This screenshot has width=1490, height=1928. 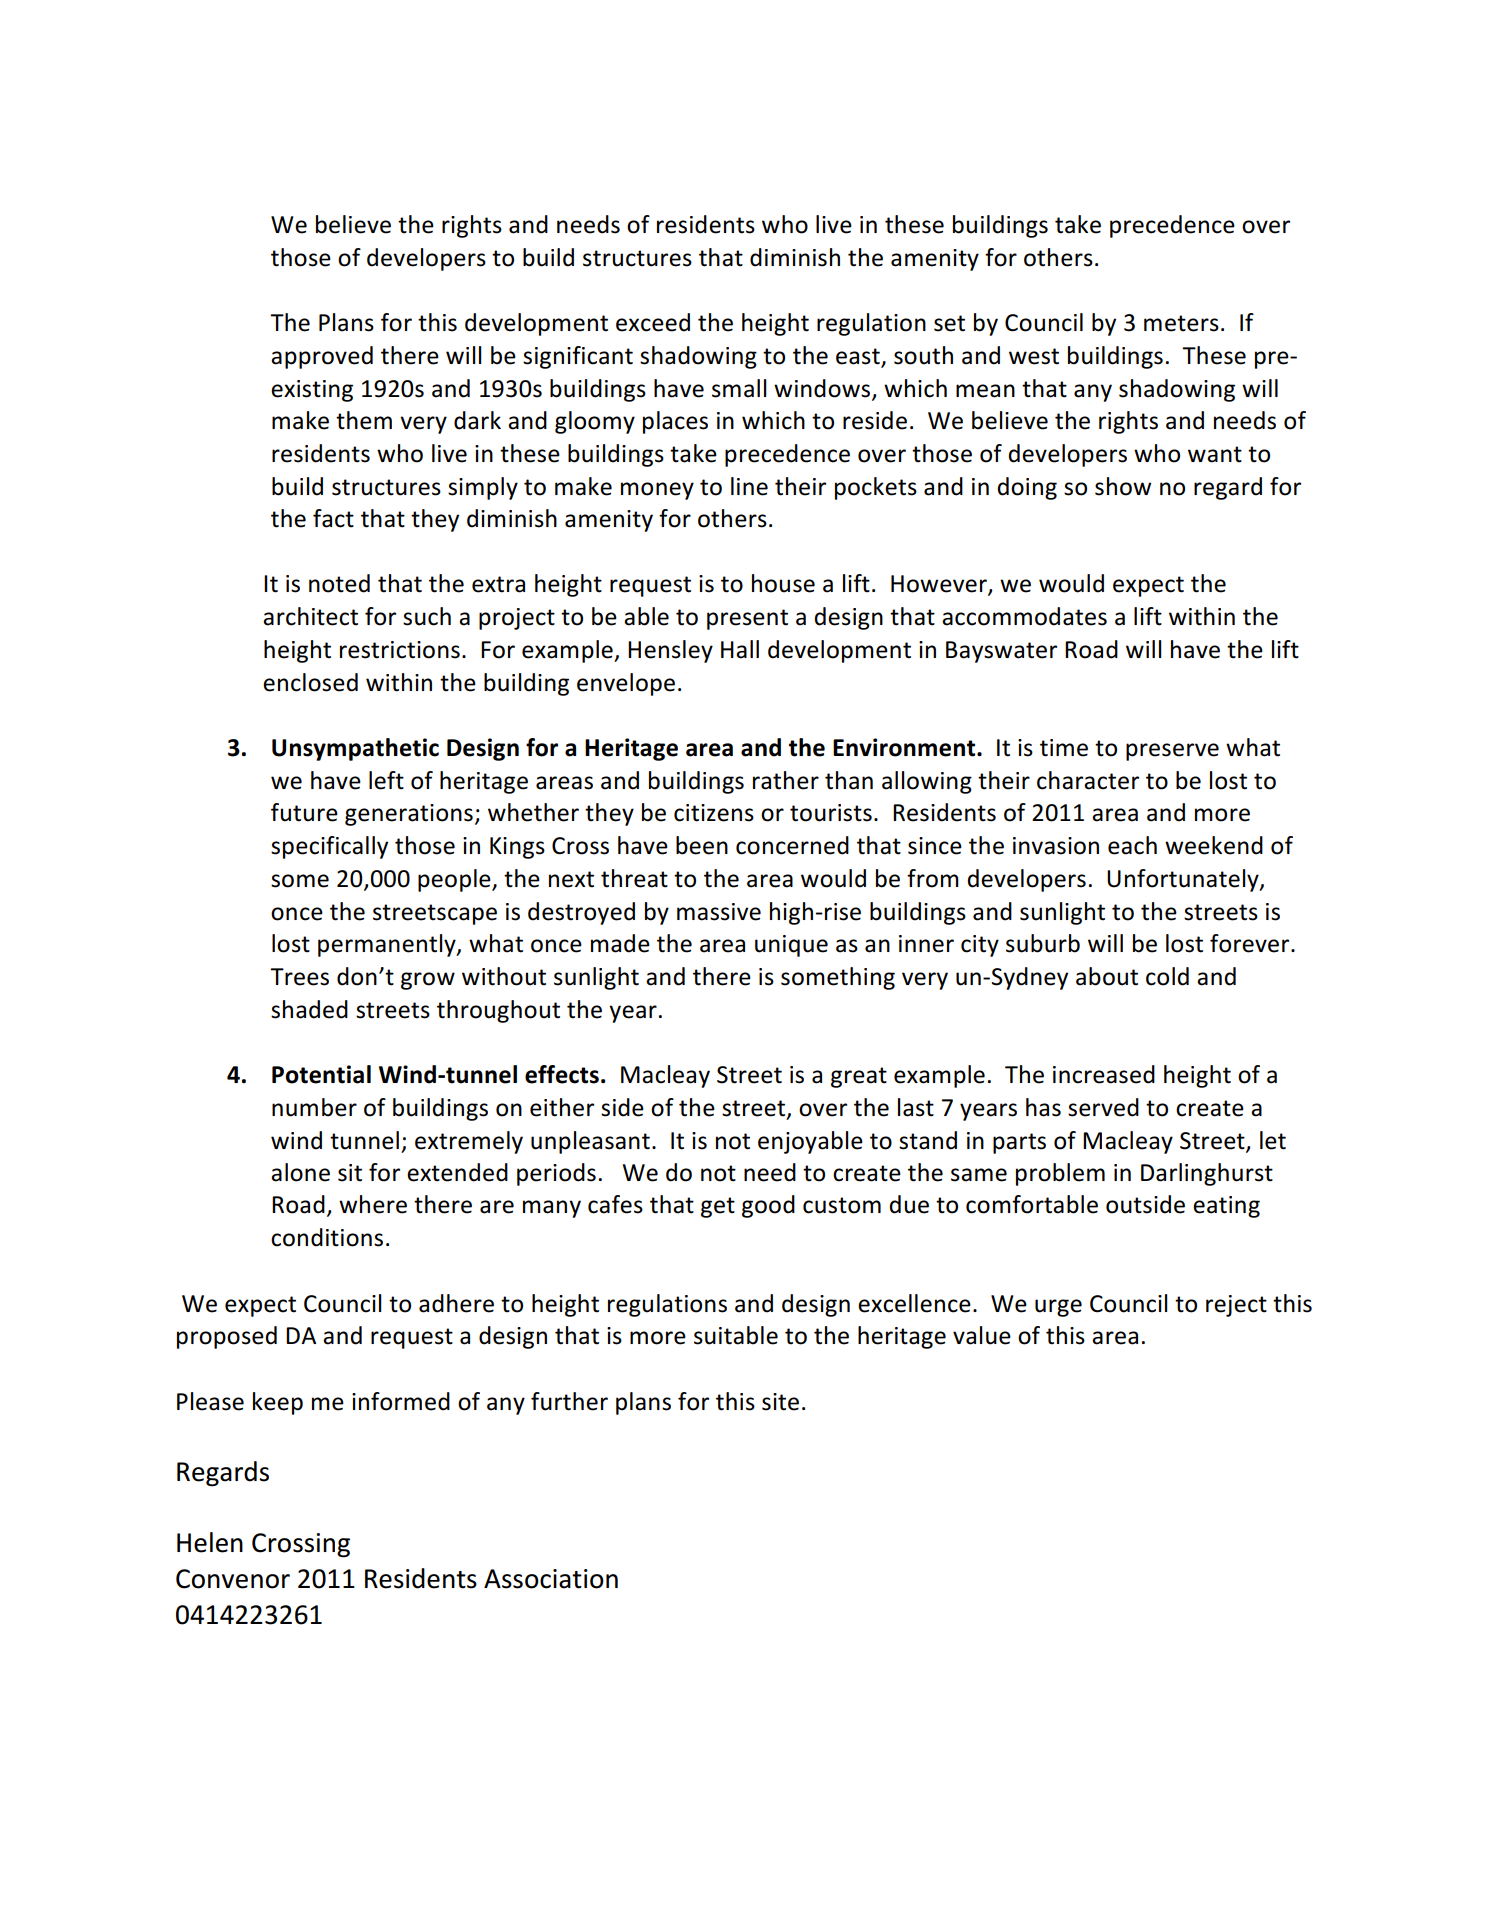 I want to click on Association, so click(x=551, y=1579).
